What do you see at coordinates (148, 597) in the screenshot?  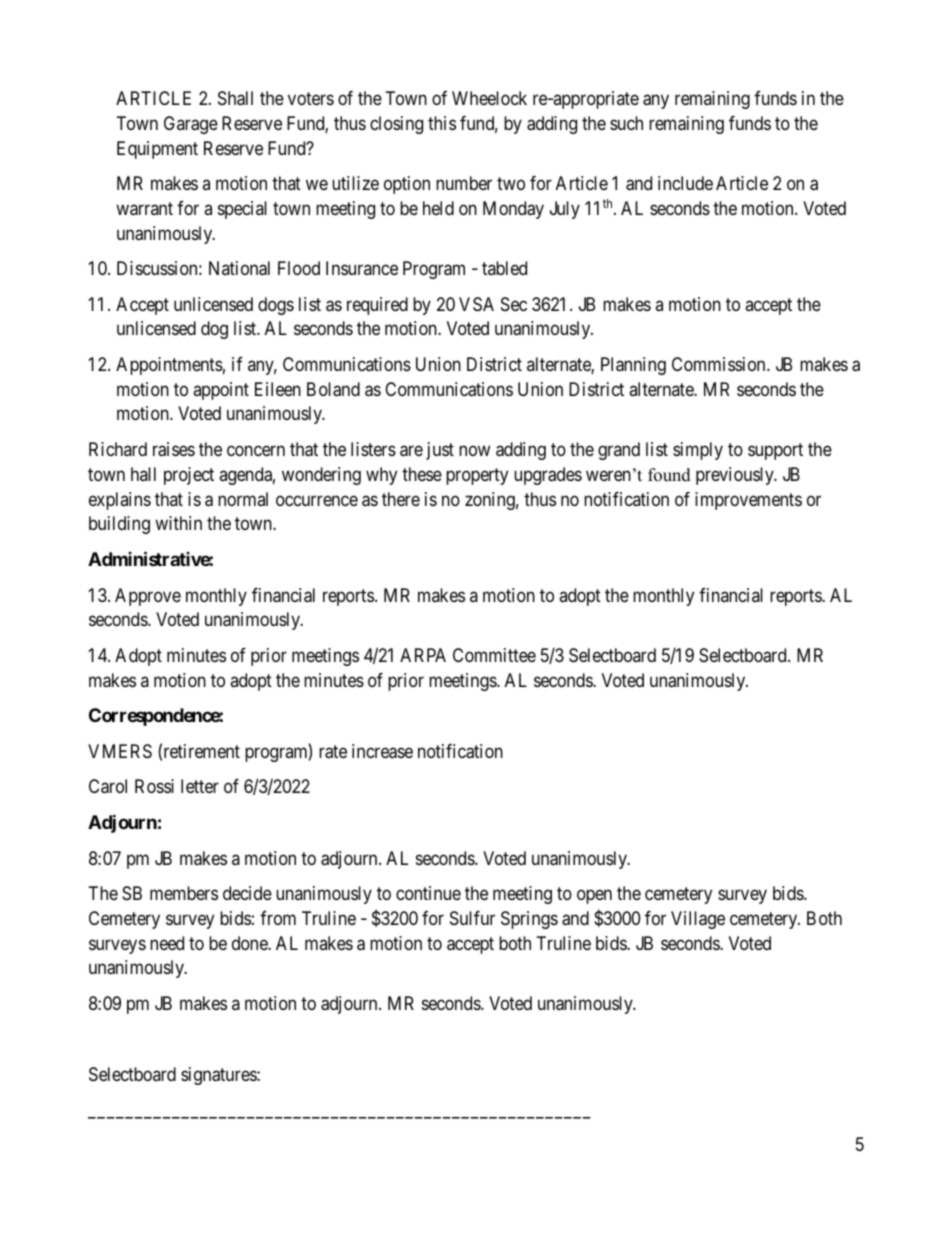 I see `Approve` at bounding box center [148, 597].
